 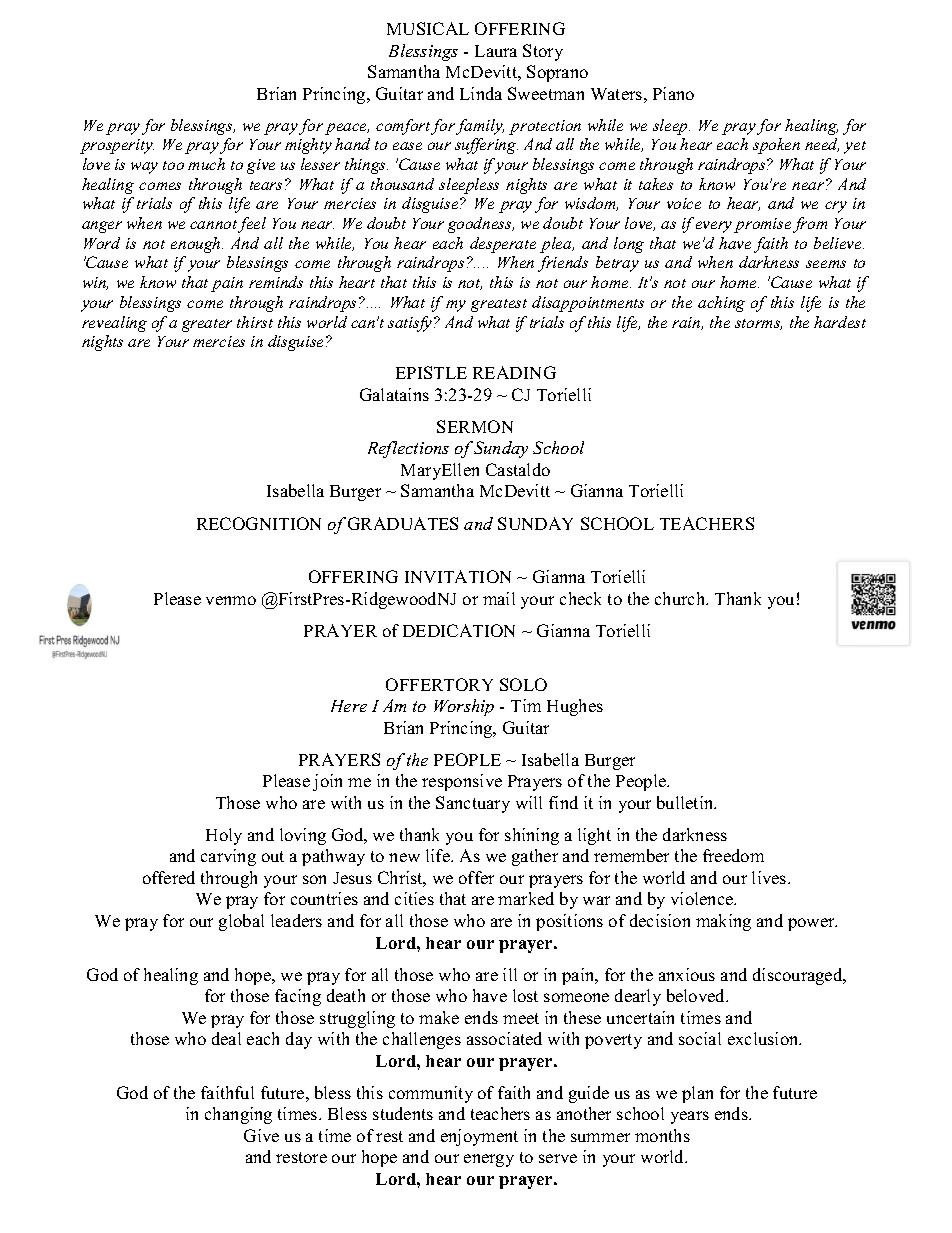 What do you see at coordinates (117, 146) in the image?
I see `prosperity` at bounding box center [117, 146].
